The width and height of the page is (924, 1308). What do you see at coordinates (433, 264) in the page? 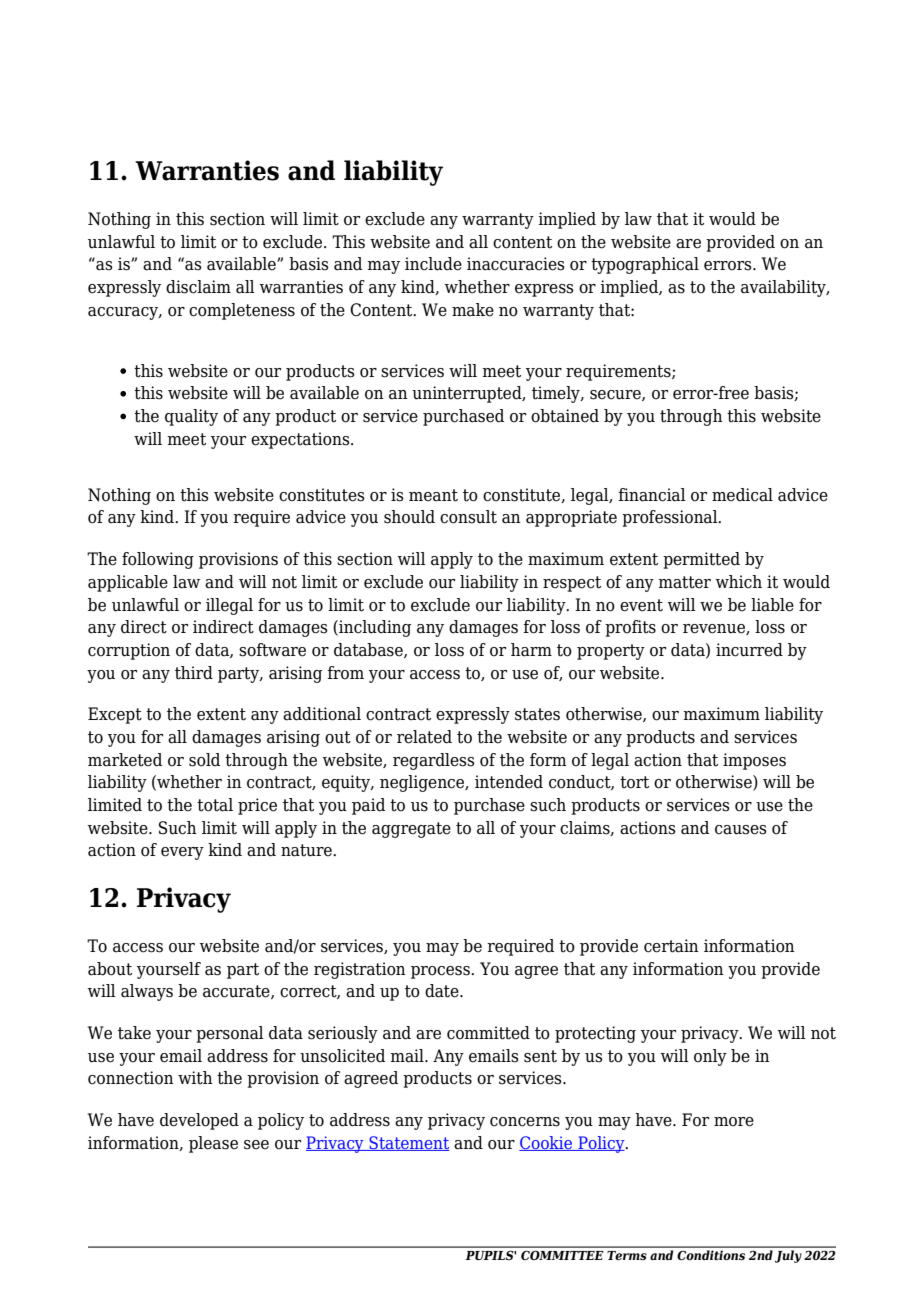
I see `include` at bounding box center [433, 264].
